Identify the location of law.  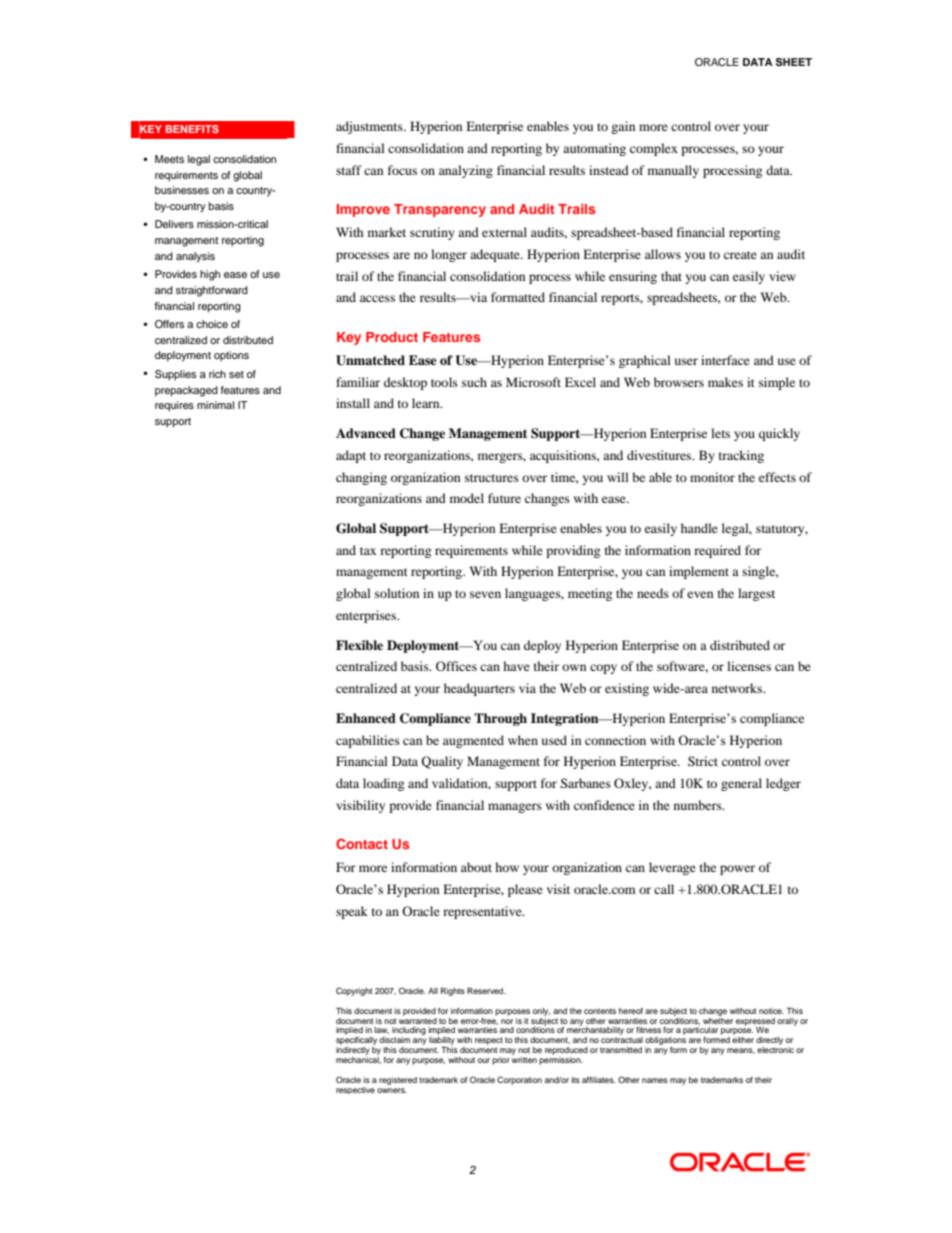
(381, 1030).
